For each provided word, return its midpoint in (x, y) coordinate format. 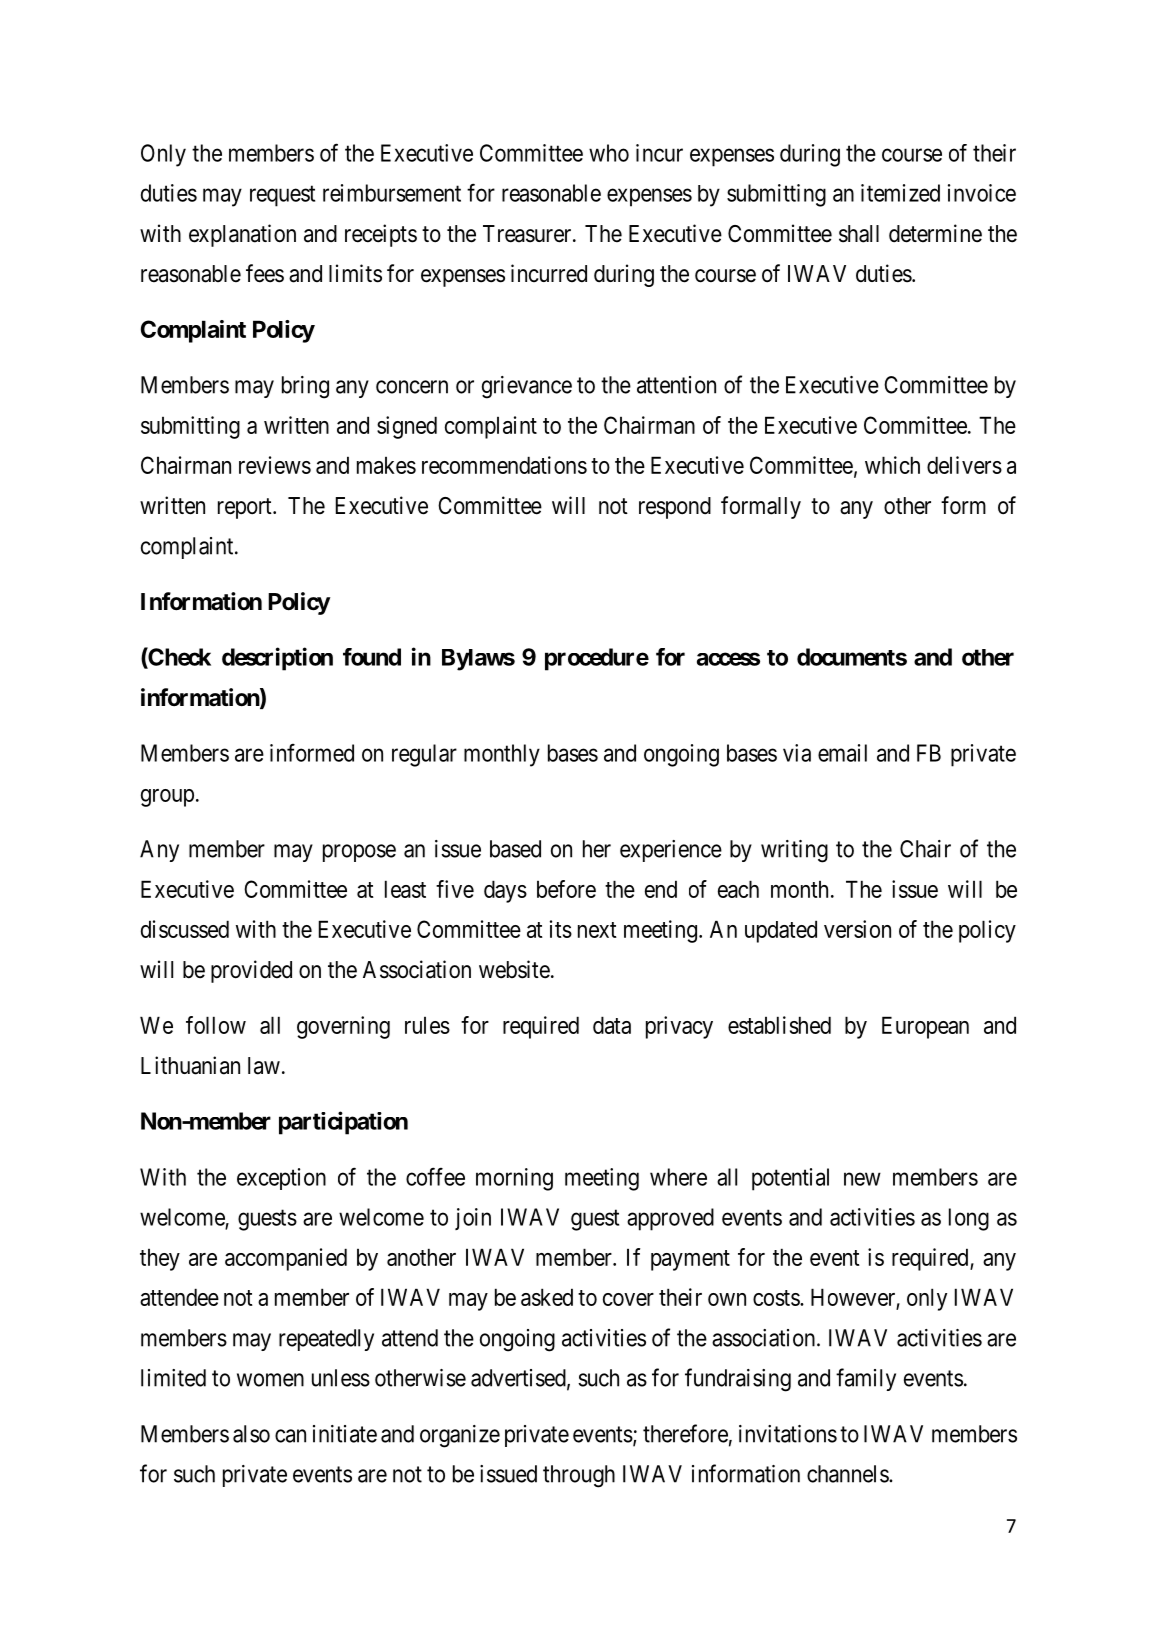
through (579, 1476)
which (892, 465)
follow (216, 1025)
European (925, 1027)
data (612, 1025)
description (277, 659)
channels (848, 1474)
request (282, 196)
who (609, 153)
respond (675, 508)
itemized (900, 193)
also (251, 1434)
